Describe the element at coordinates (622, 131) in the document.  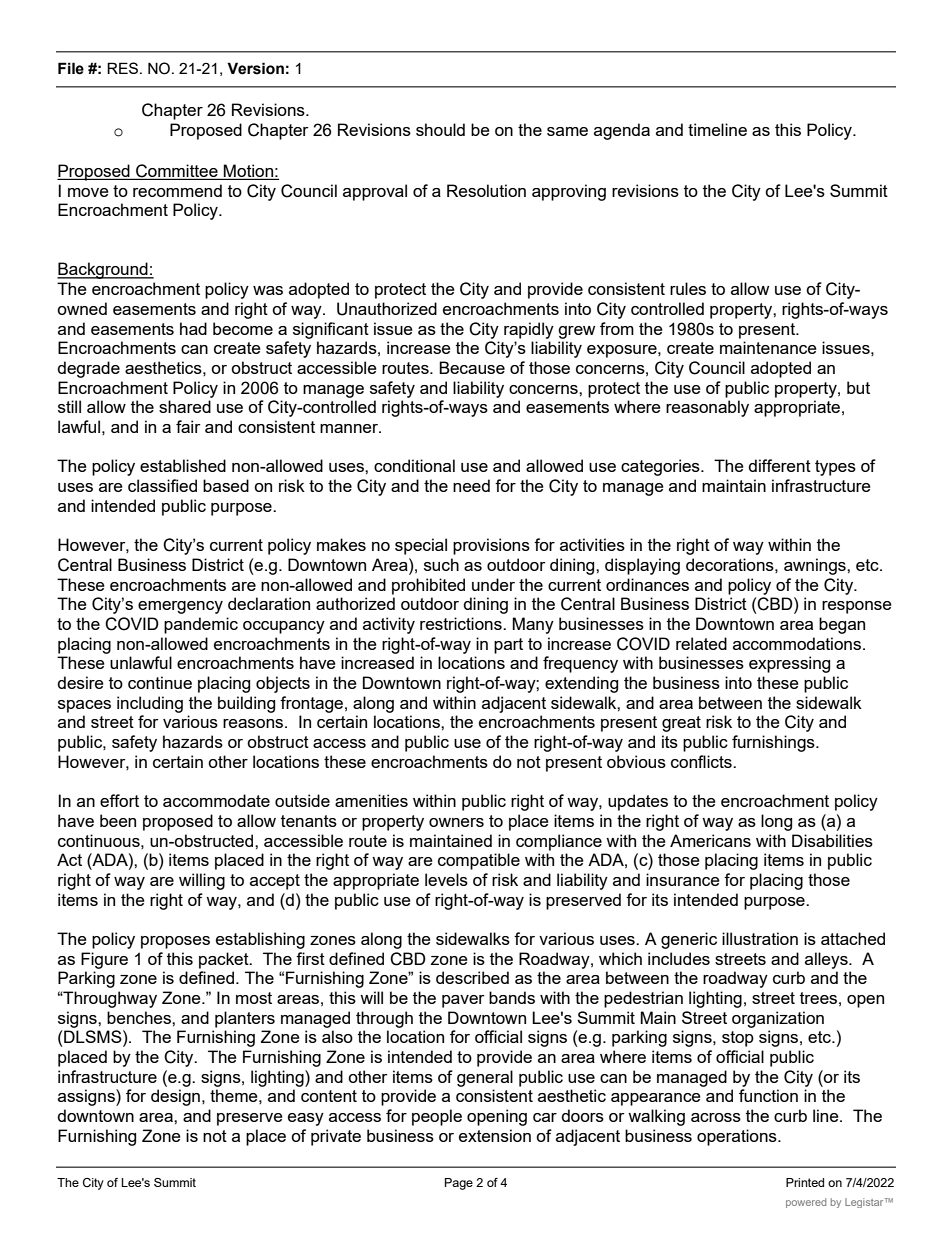
I see `agenda` at that location.
